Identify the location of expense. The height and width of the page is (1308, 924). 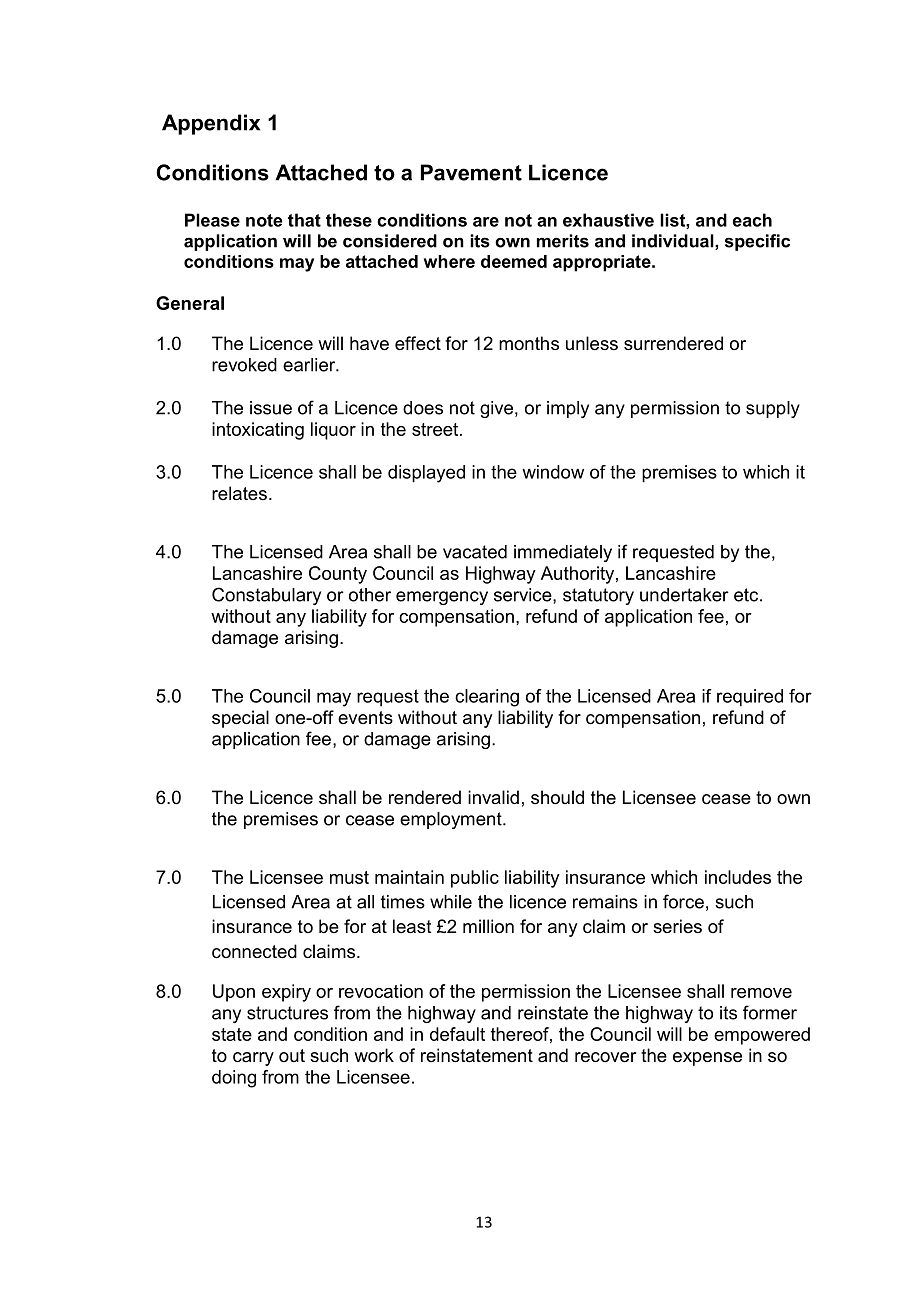
(707, 1059).
